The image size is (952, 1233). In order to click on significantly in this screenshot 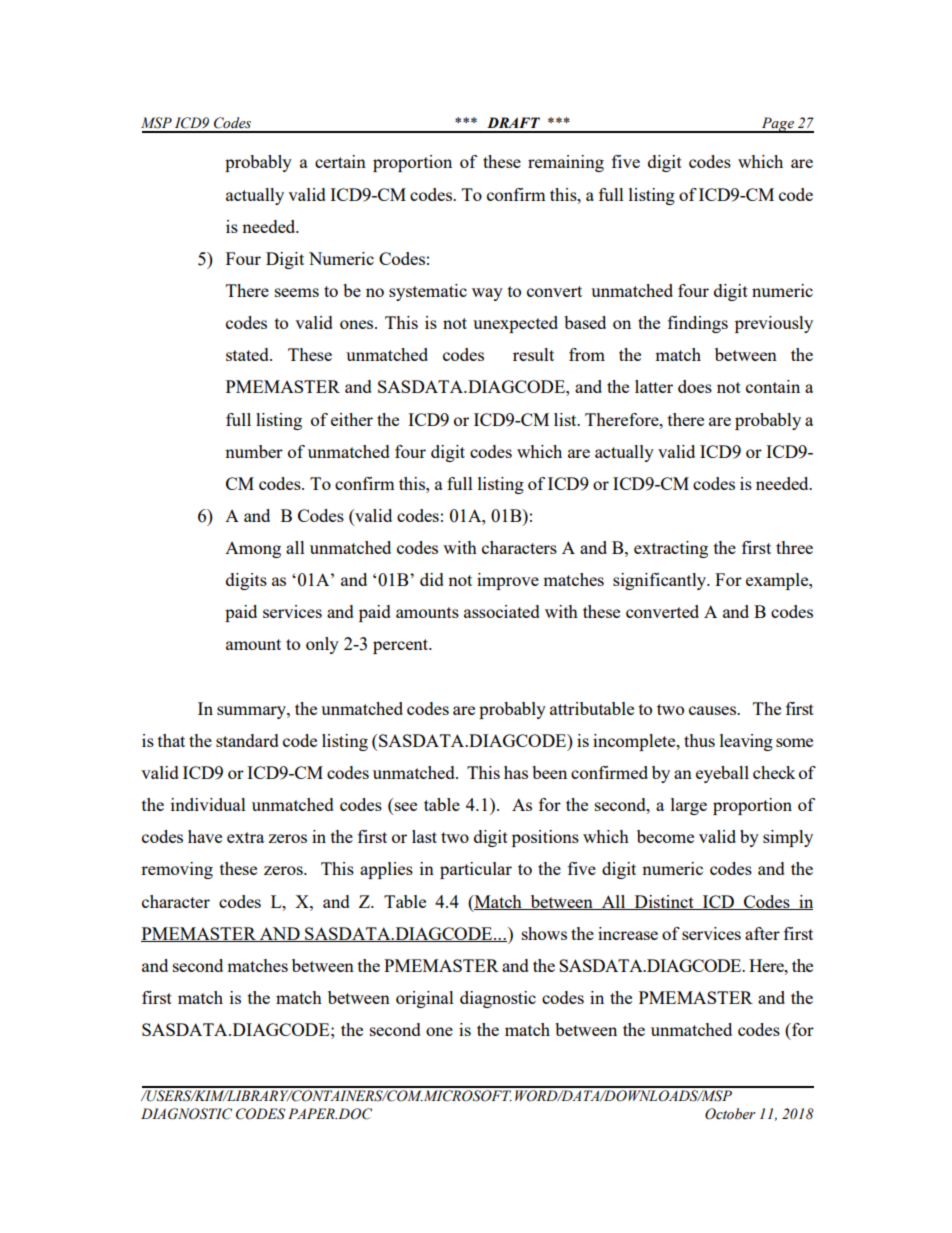, I will do `click(661, 581)`.
